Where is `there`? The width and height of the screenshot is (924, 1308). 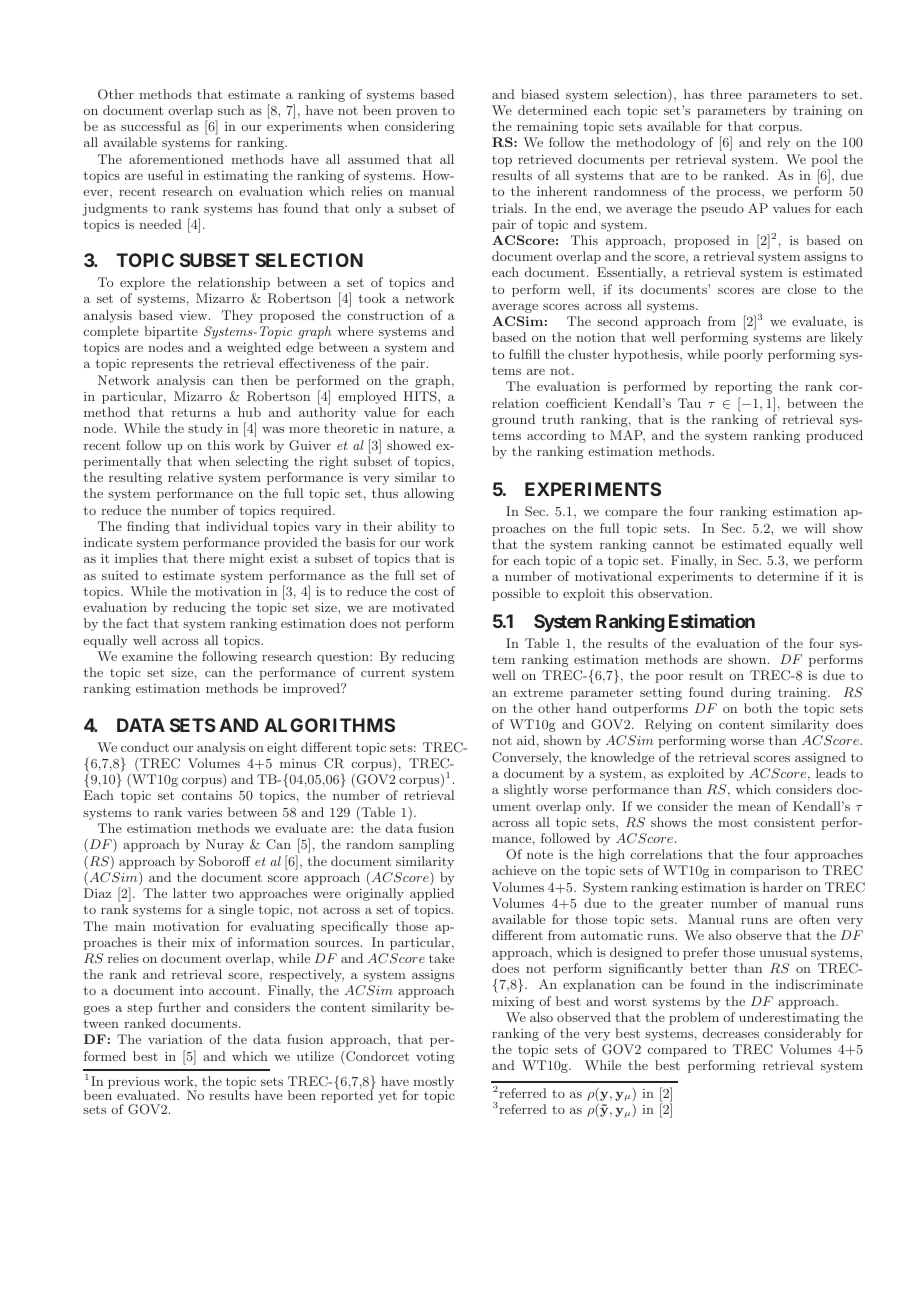 there is located at coordinates (209, 558).
